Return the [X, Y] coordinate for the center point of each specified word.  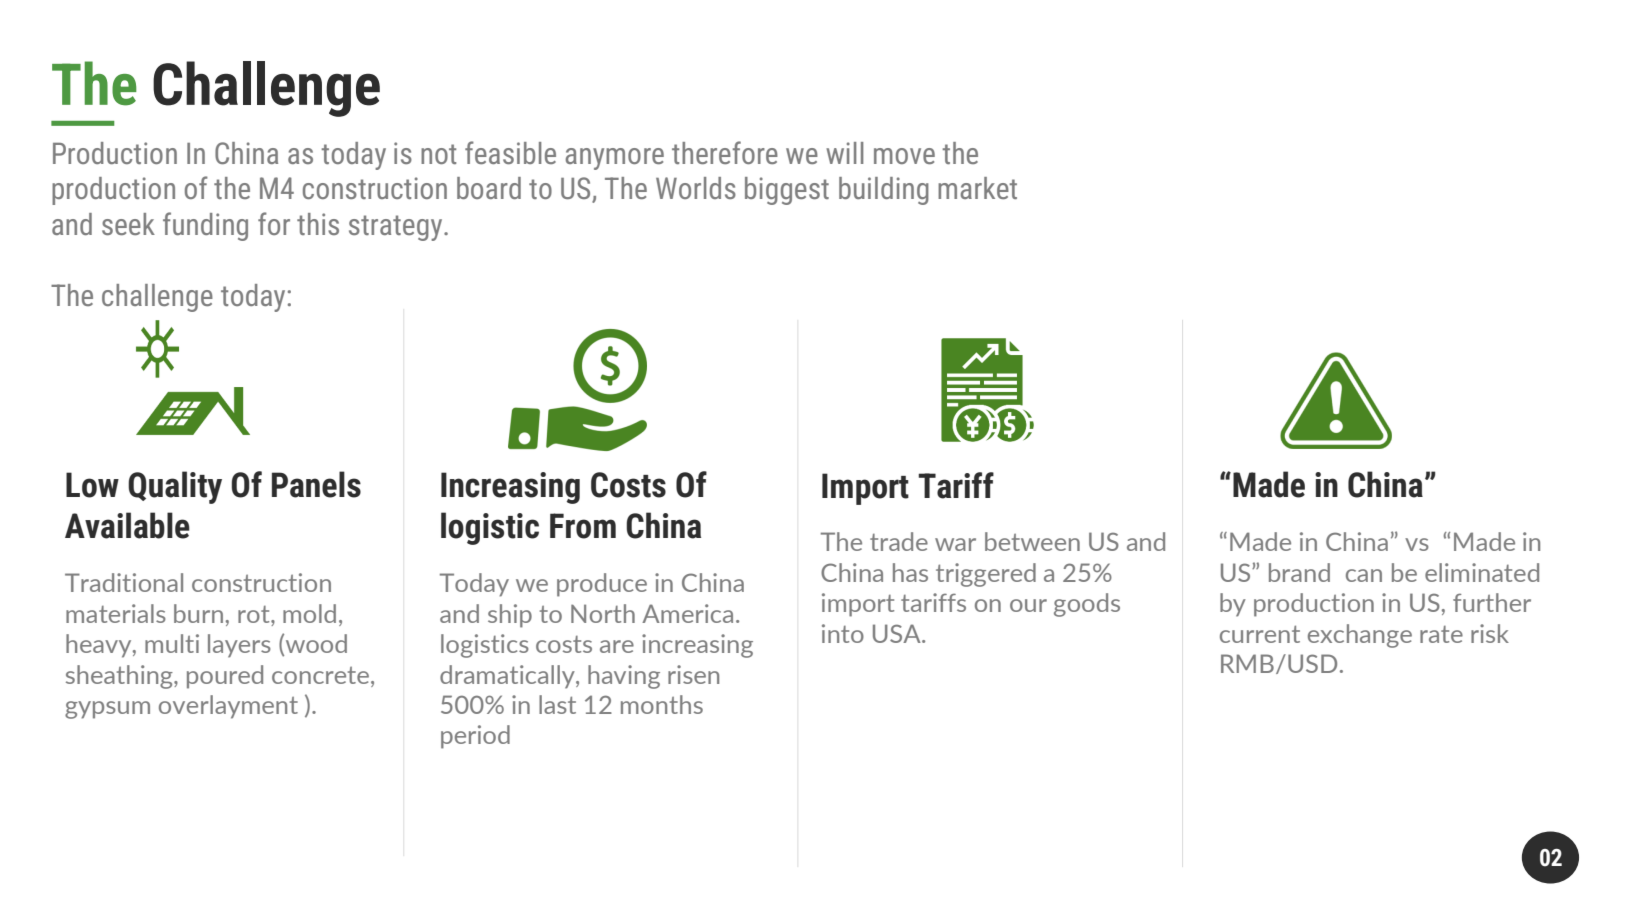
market [977, 188]
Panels [316, 484]
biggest [787, 191]
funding [205, 226]
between [1032, 541]
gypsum [107, 710]
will [845, 153]
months [662, 704]
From [583, 526]
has [910, 572]
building [884, 191]
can [1364, 575]
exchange [1360, 636]
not [438, 154]
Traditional [124, 582]
